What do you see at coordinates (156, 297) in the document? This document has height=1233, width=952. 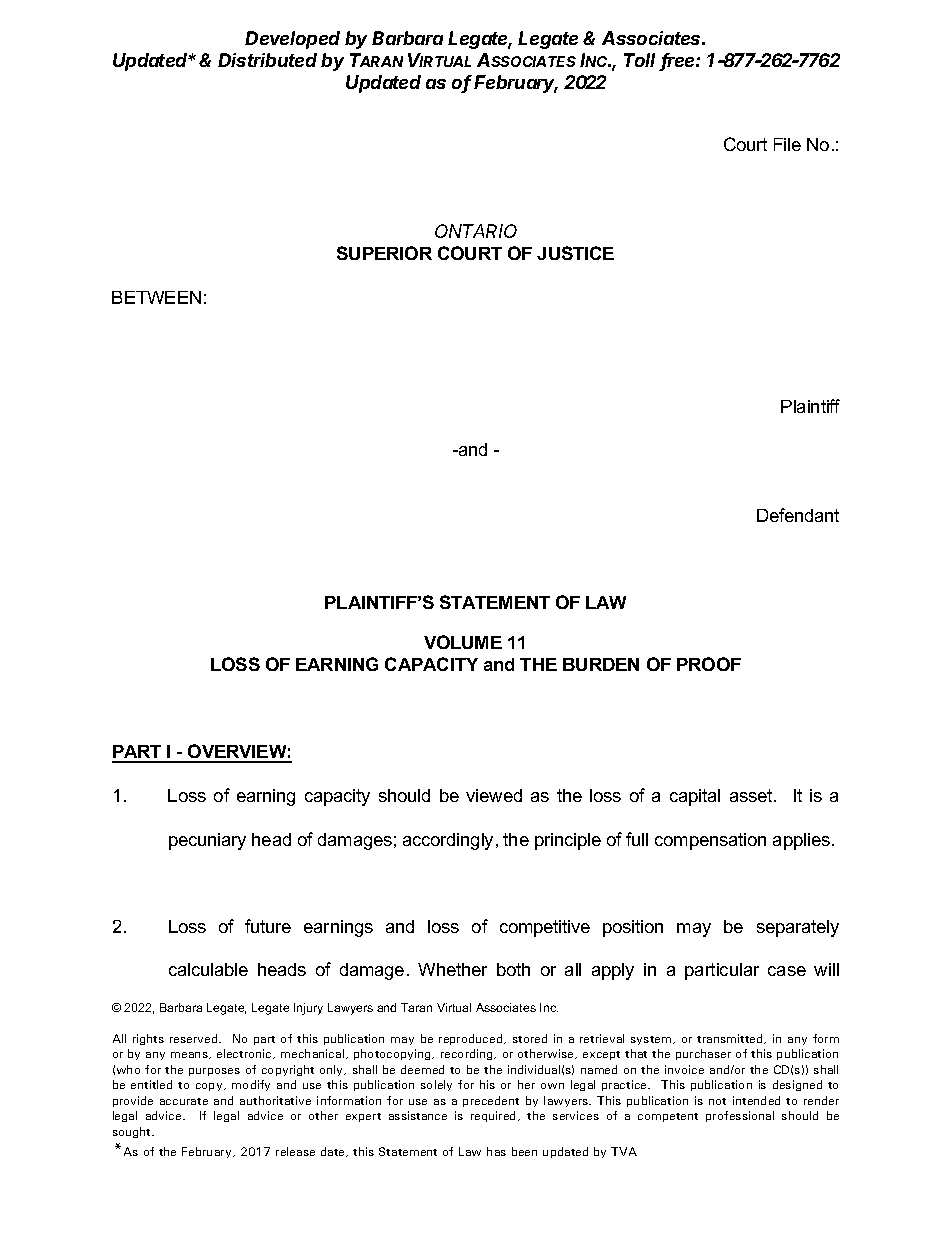 I see `BETWEEN` at bounding box center [156, 297].
